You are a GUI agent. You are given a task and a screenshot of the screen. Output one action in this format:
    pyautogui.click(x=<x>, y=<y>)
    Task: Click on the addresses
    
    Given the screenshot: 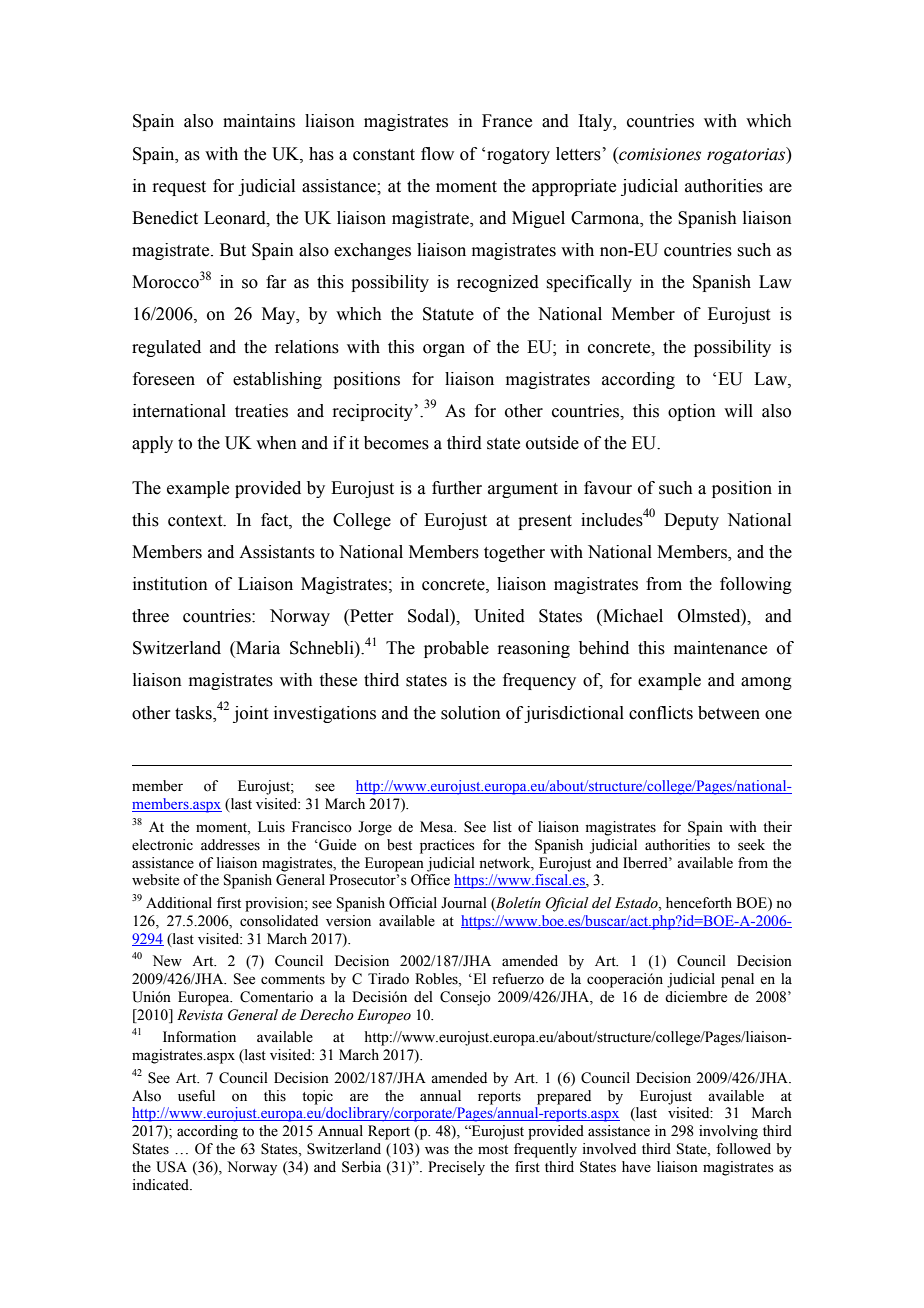 What is the action you would take?
    pyautogui.click(x=230, y=845)
